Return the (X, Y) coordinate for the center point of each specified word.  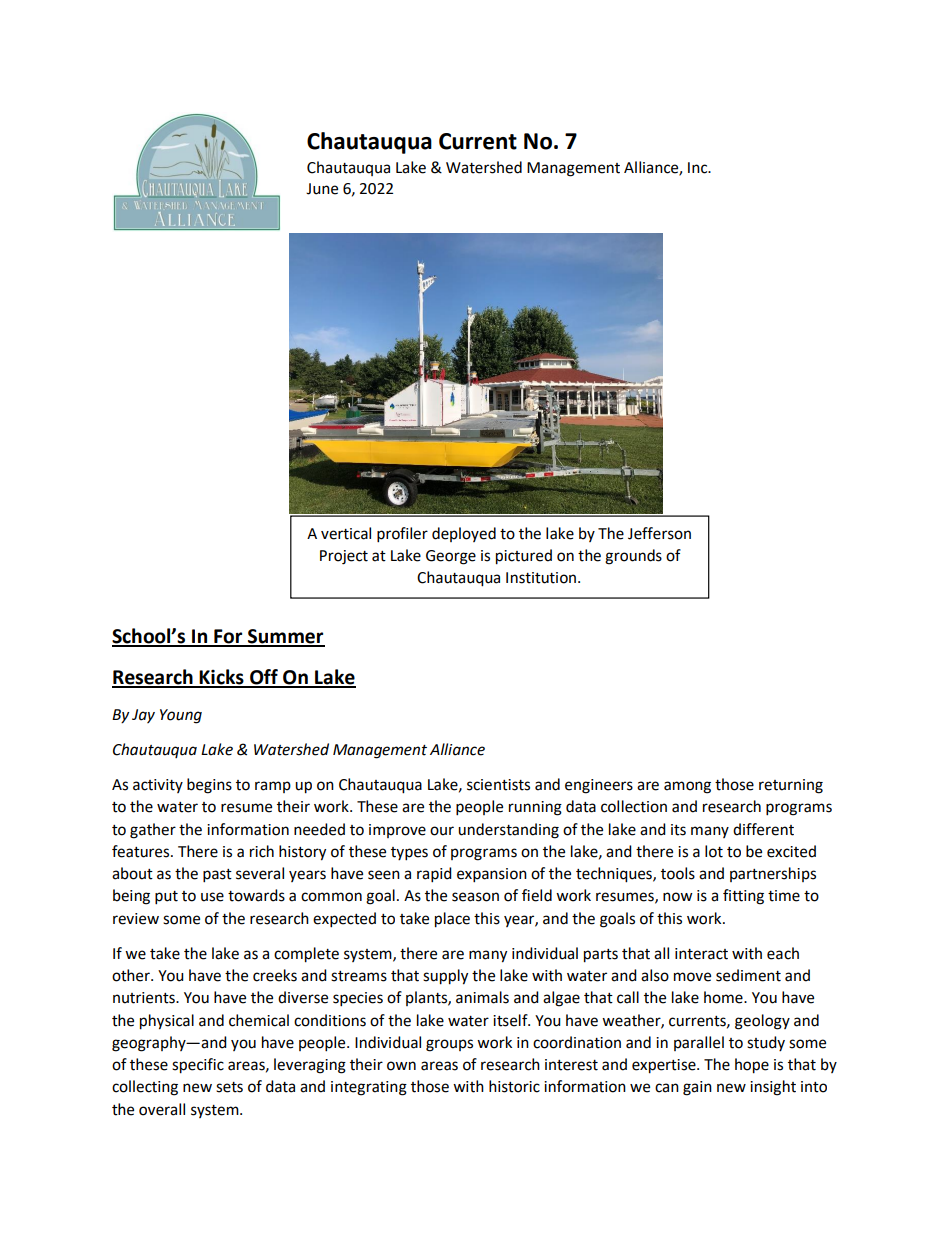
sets (229, 1087)
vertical (346, 533)
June (322, 189)
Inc (699, 168)
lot (714, 851)
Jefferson (659, 533)
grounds (633, 557)
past (217, 876)
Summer (285, 637)
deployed (464, 534)
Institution (542, 578)
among (687, 787)
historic (514, 1086)
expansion (492, 875)
